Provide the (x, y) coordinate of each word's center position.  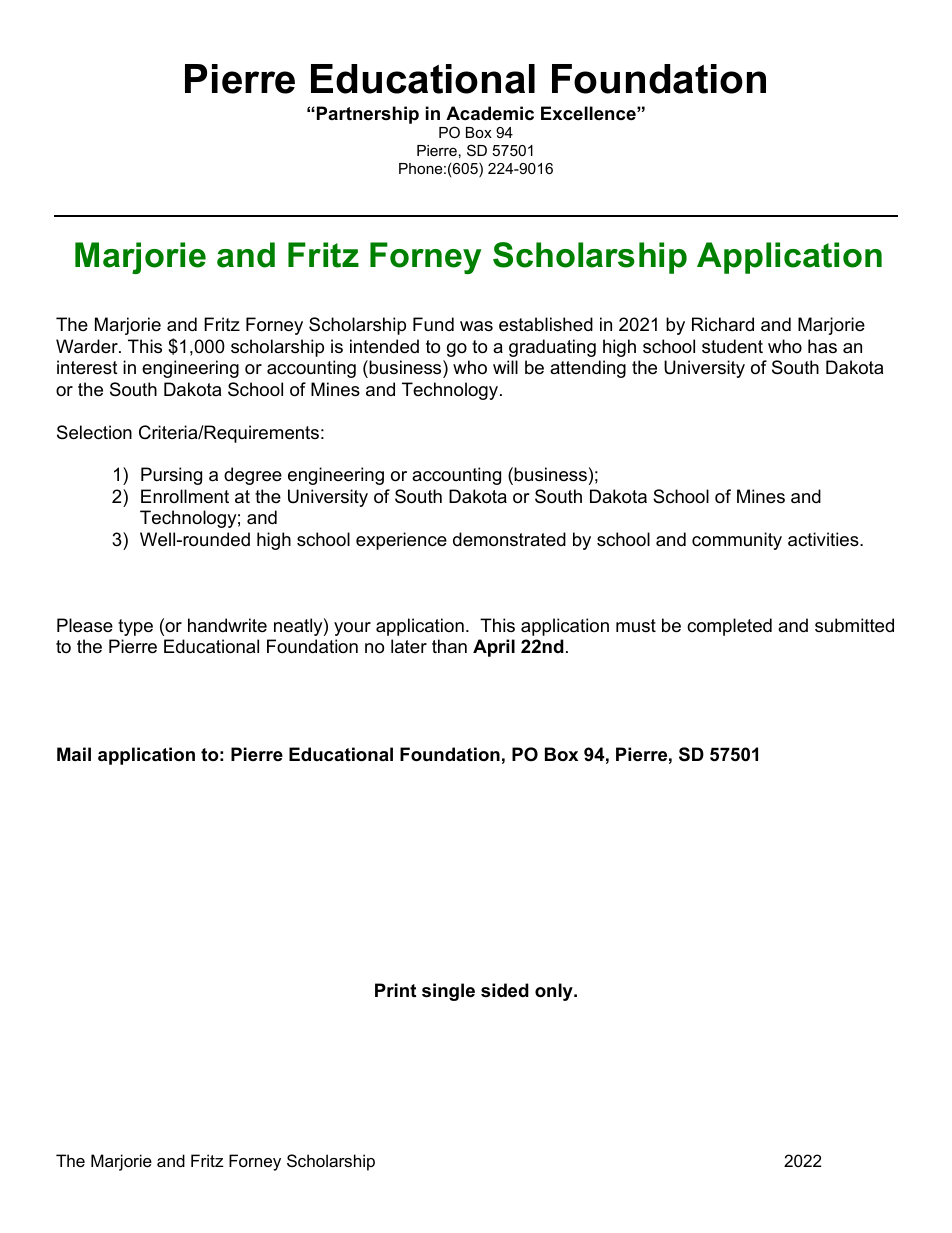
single (448, 992)
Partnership (368, 115)
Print (395, 990)
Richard (723, 324)
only (555, 992)
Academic (490, 113)
